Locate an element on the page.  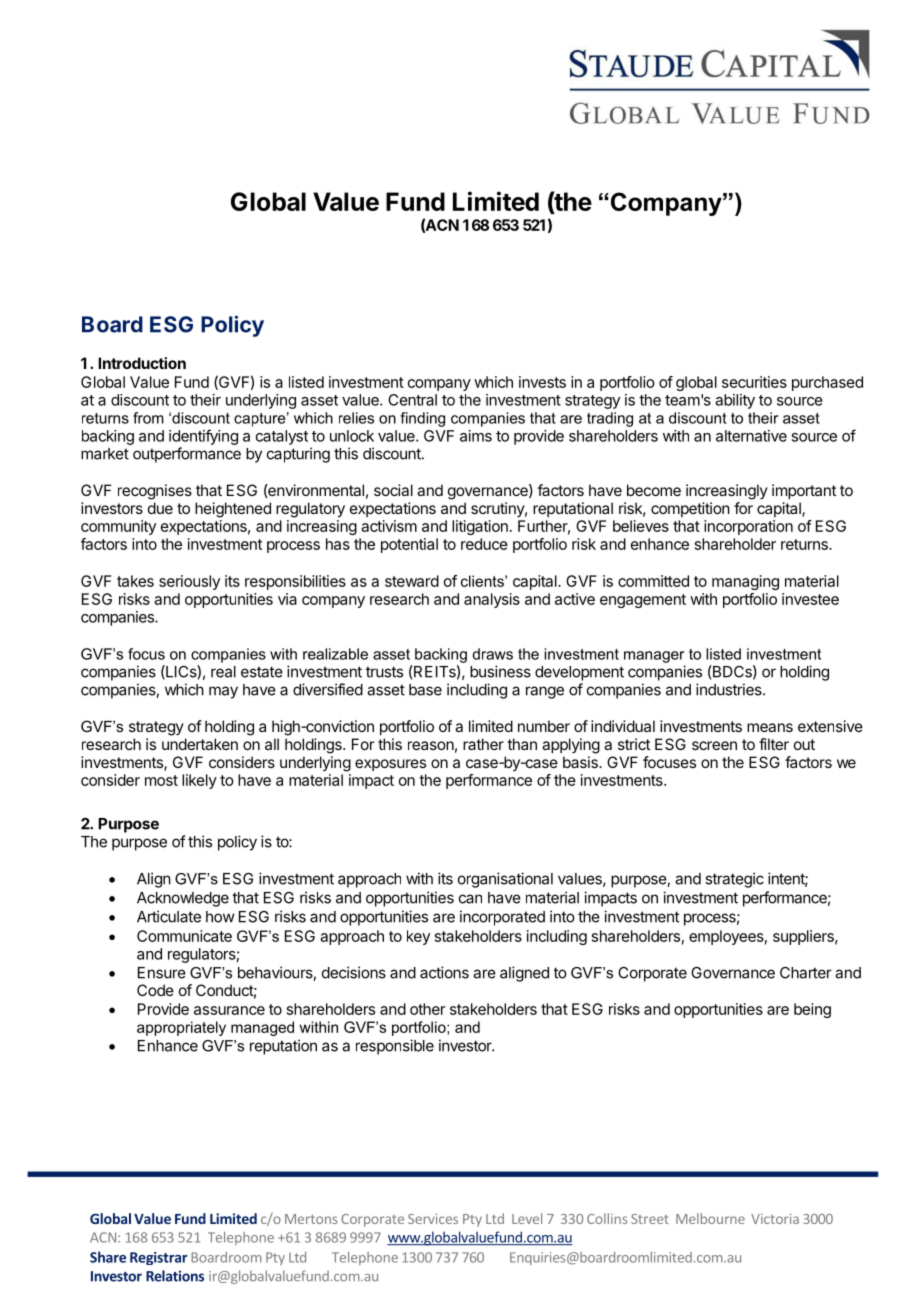
securities is located at coordinates (754, 382).
